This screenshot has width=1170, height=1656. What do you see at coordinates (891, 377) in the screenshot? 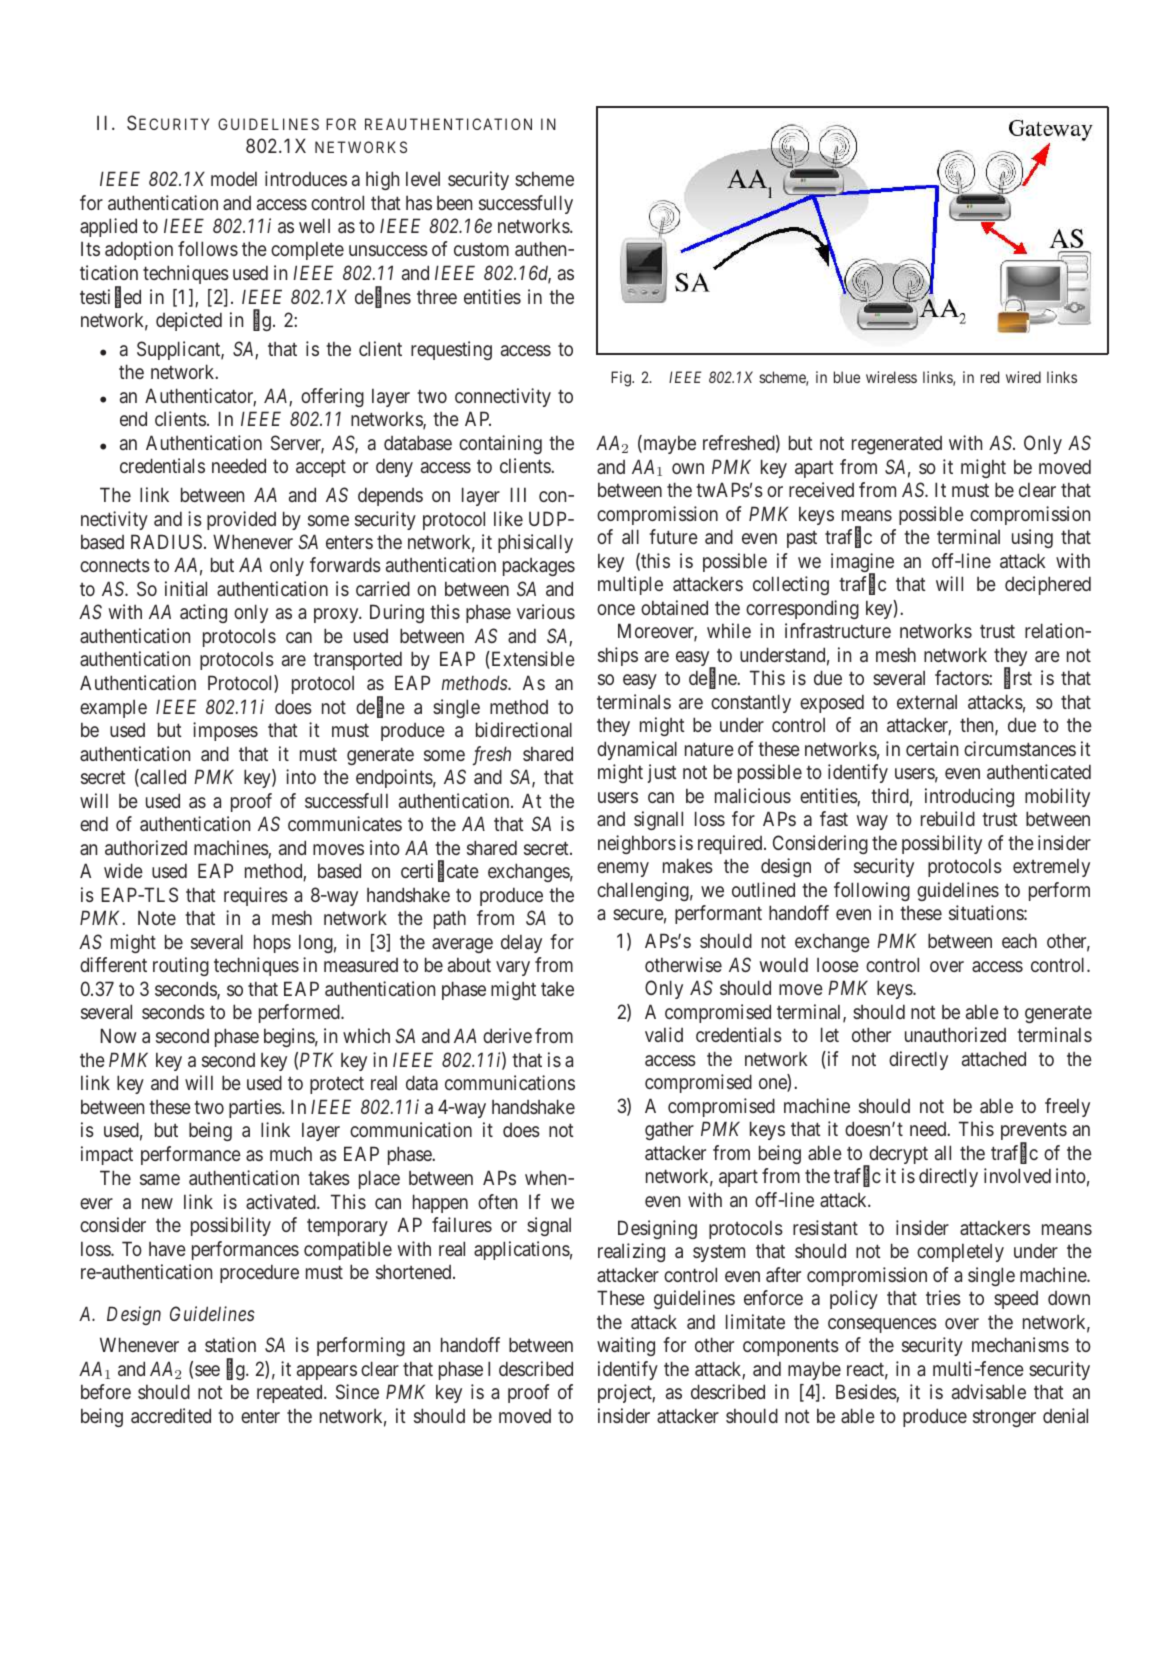
I see `wireless` at bounding box center [891, 377].
